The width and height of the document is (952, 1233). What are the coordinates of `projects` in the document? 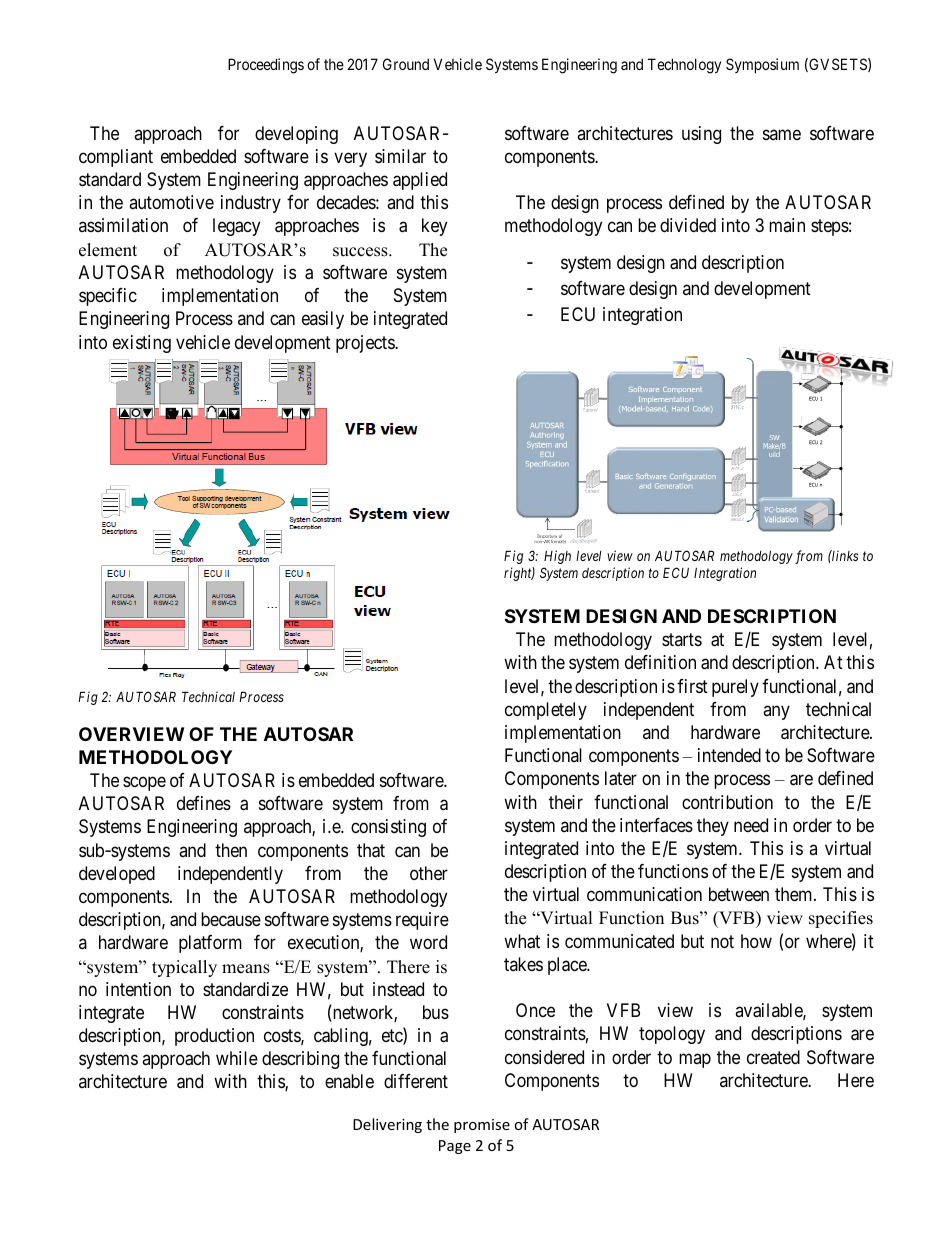 It's located at (366, 344).
